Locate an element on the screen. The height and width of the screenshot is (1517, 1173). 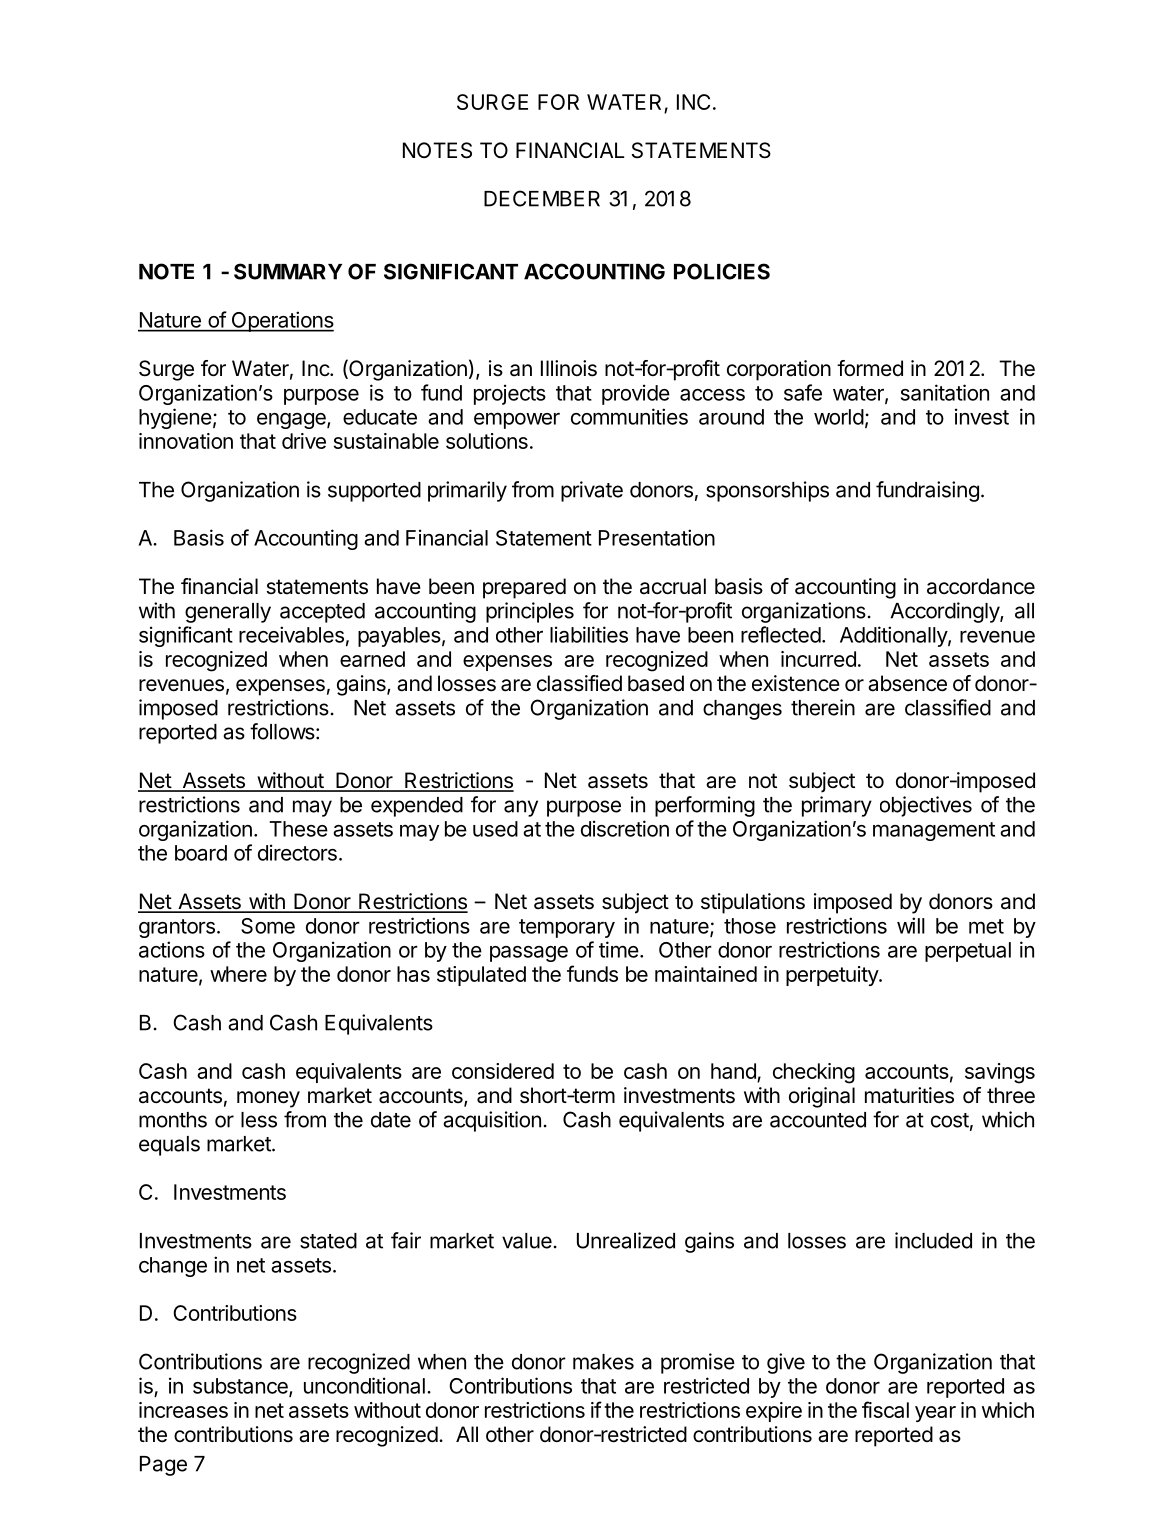
less is located at coordinates (259, 1120).
